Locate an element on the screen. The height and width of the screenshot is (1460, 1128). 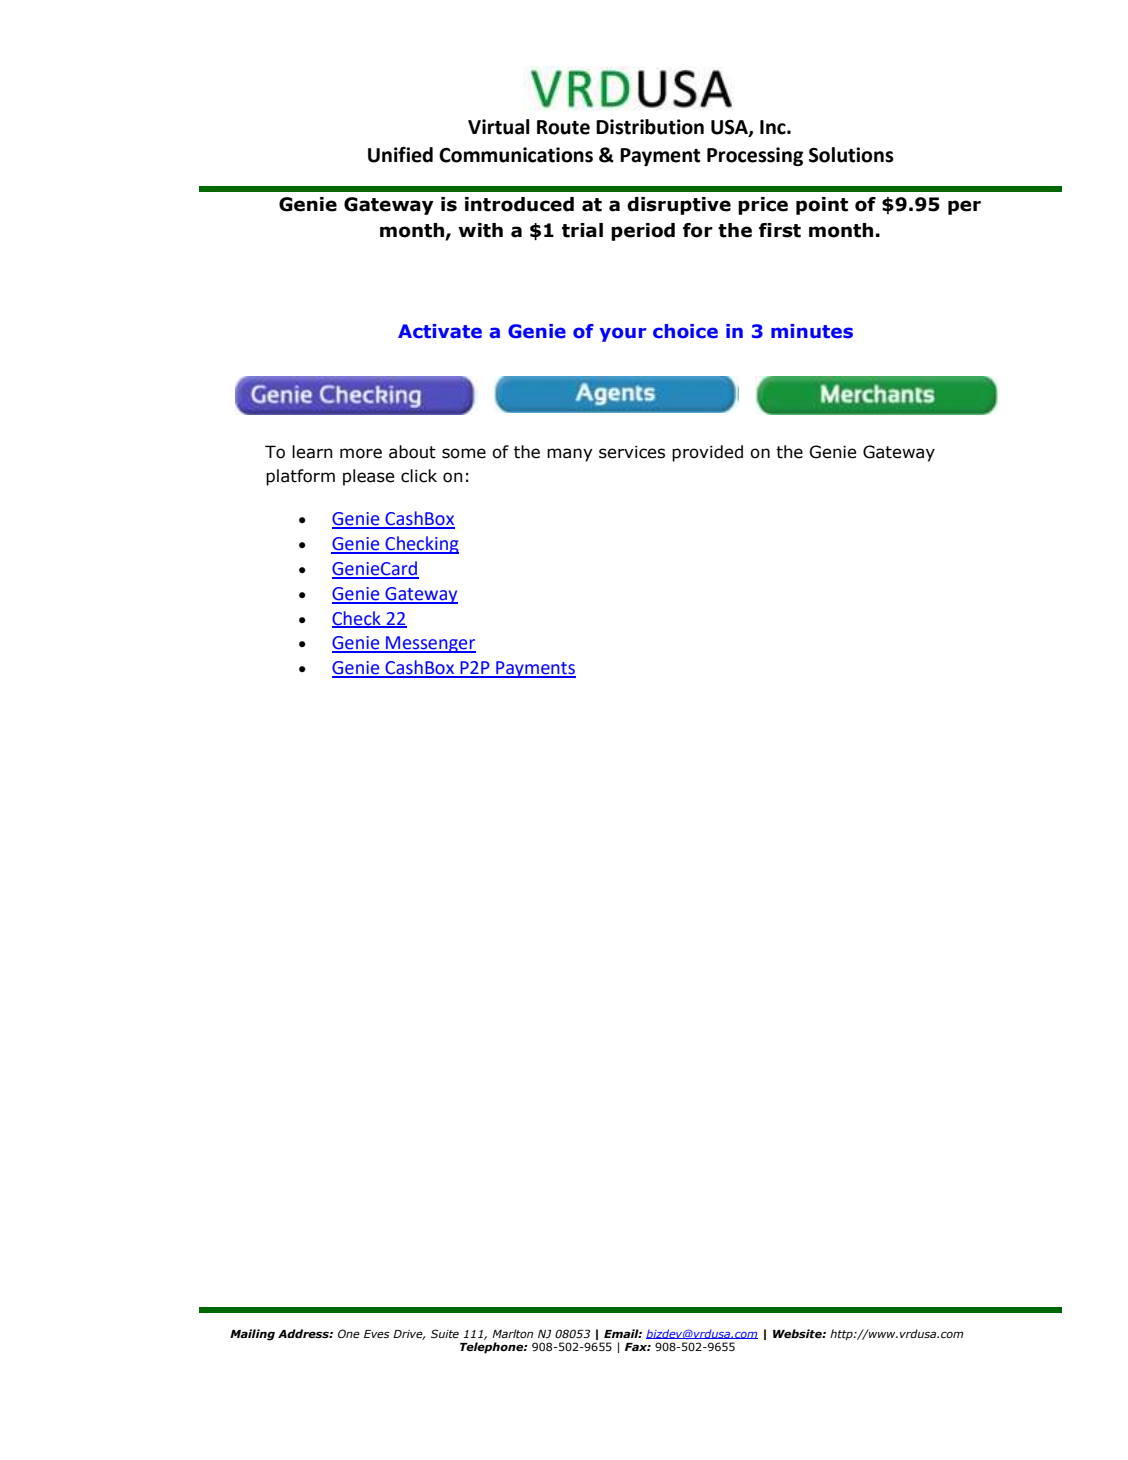
Processing is located at coordinates (755, 156).
